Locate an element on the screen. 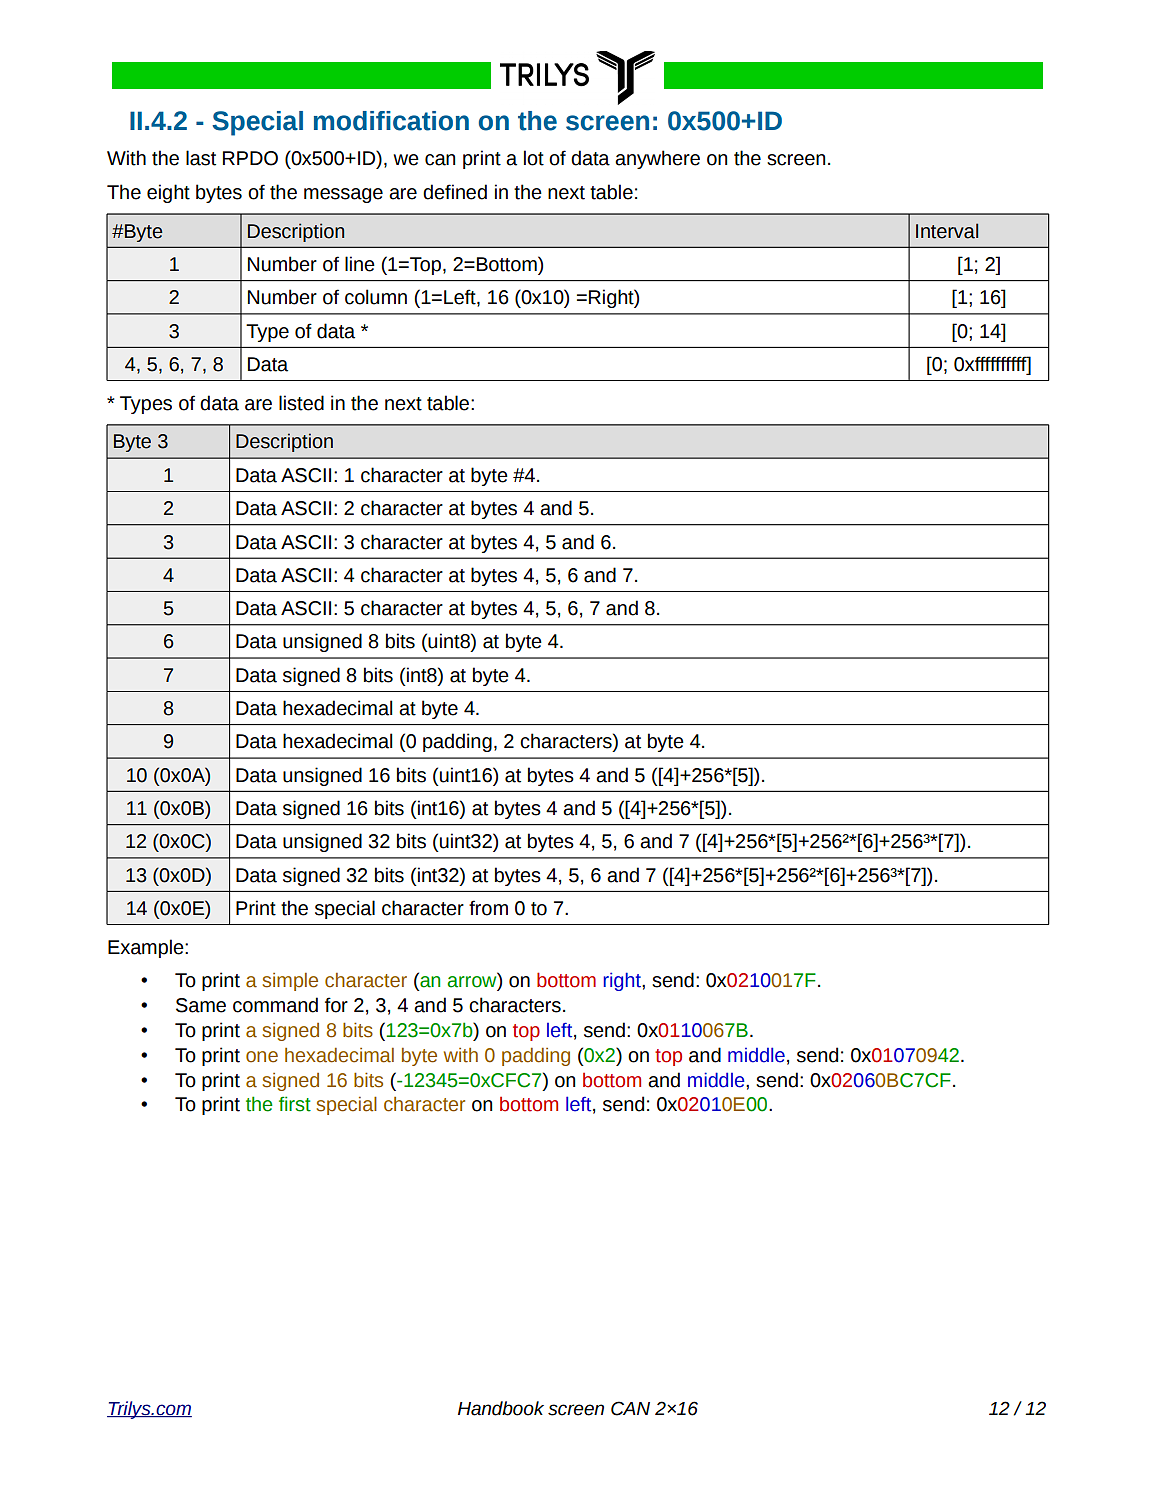 The width and height of the screenshot is (1155, 1495). listed is located at coordinates (301, 403).
